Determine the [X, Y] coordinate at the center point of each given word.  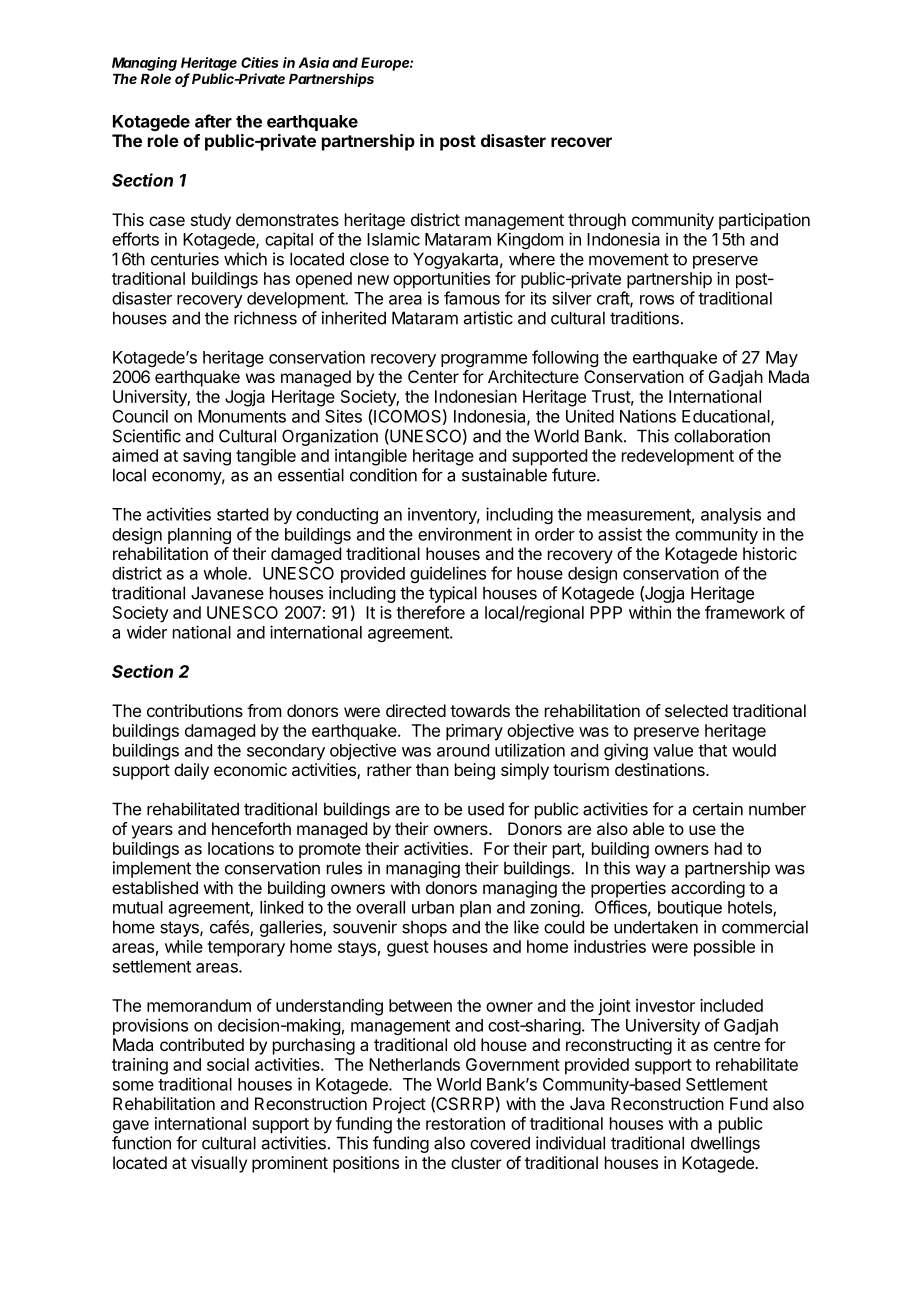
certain [718, 809]
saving [207, 457]
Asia [313, 62]
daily [191, 771]
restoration [465, 1123]
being [475, 771]
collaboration [722, 436]
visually [219, 1164]
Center [433, 376]
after [213, 121]
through [597, 221]
